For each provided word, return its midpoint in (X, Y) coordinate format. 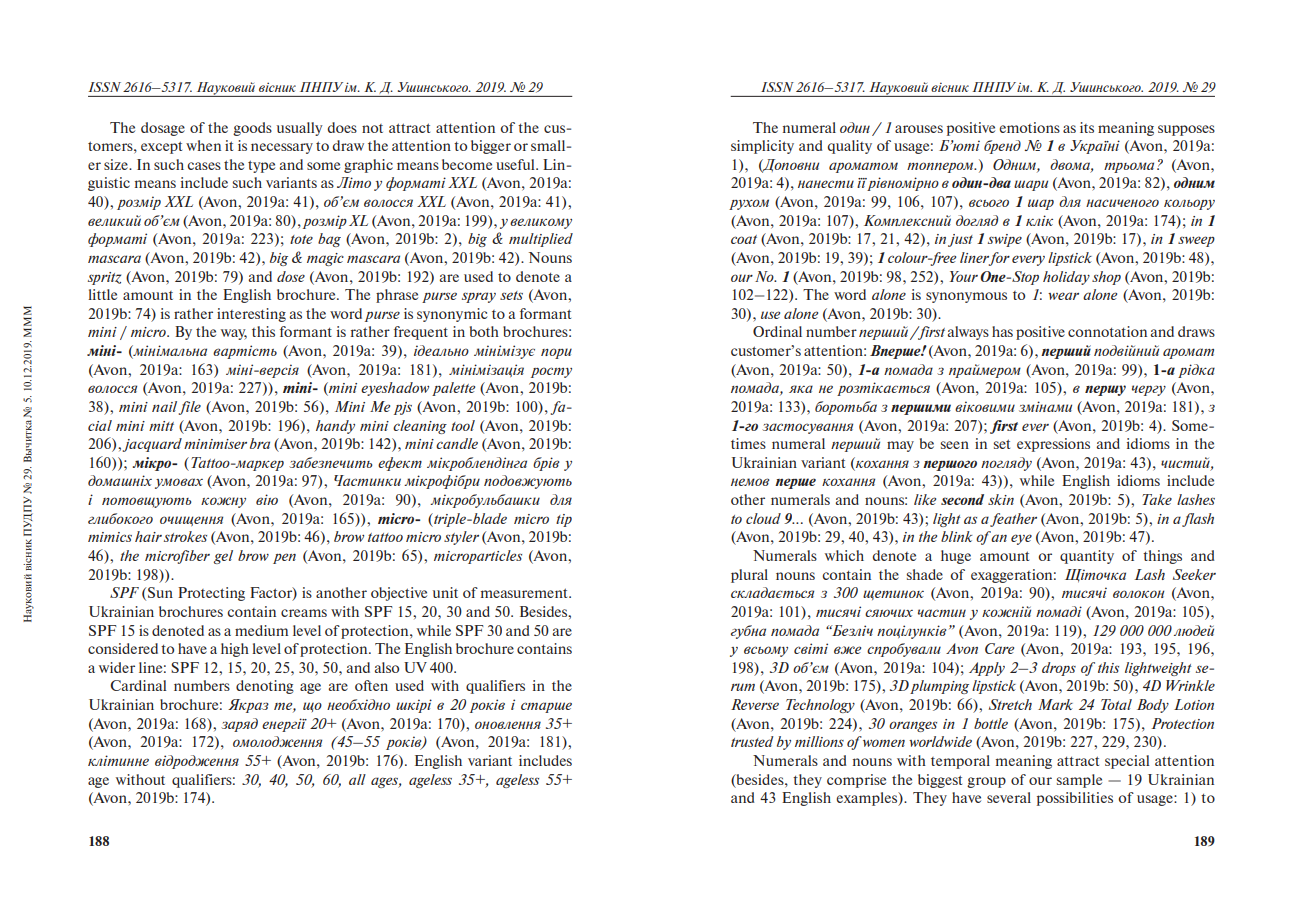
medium (261, 630)
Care (999, 648)
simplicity (762, 147)
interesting (251, 315)
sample (1079, 781)
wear (1063, 296)
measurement (525, 593)
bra (260, 443)
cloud (763, 518)
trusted (752, 741)
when (203, 145)
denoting (265, 687)
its (1087, 127)
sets (511, 295)
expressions (1053, 445)
